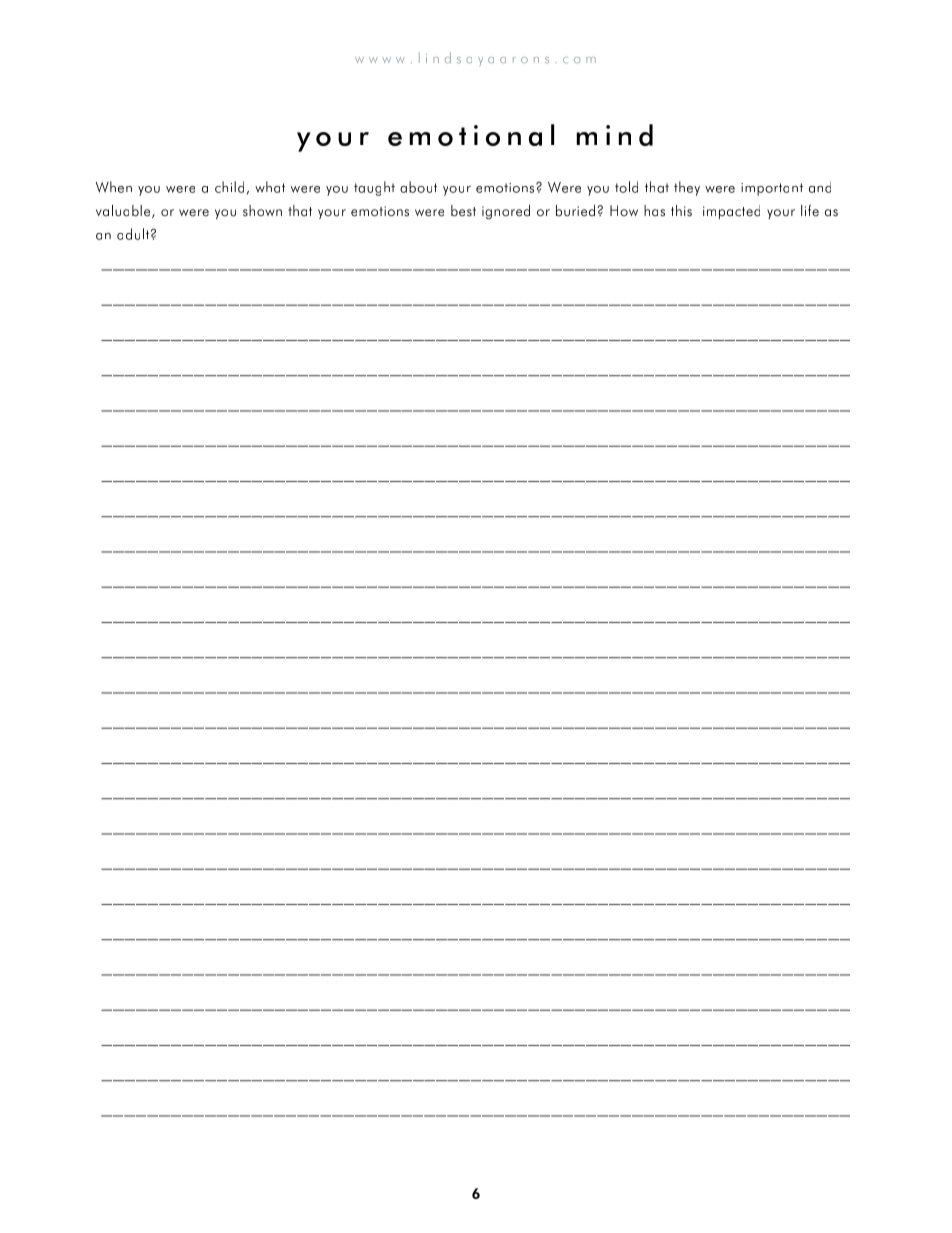 This screenshot has height=1233, width=952. I want to click on valuable, so click(124, 211).
